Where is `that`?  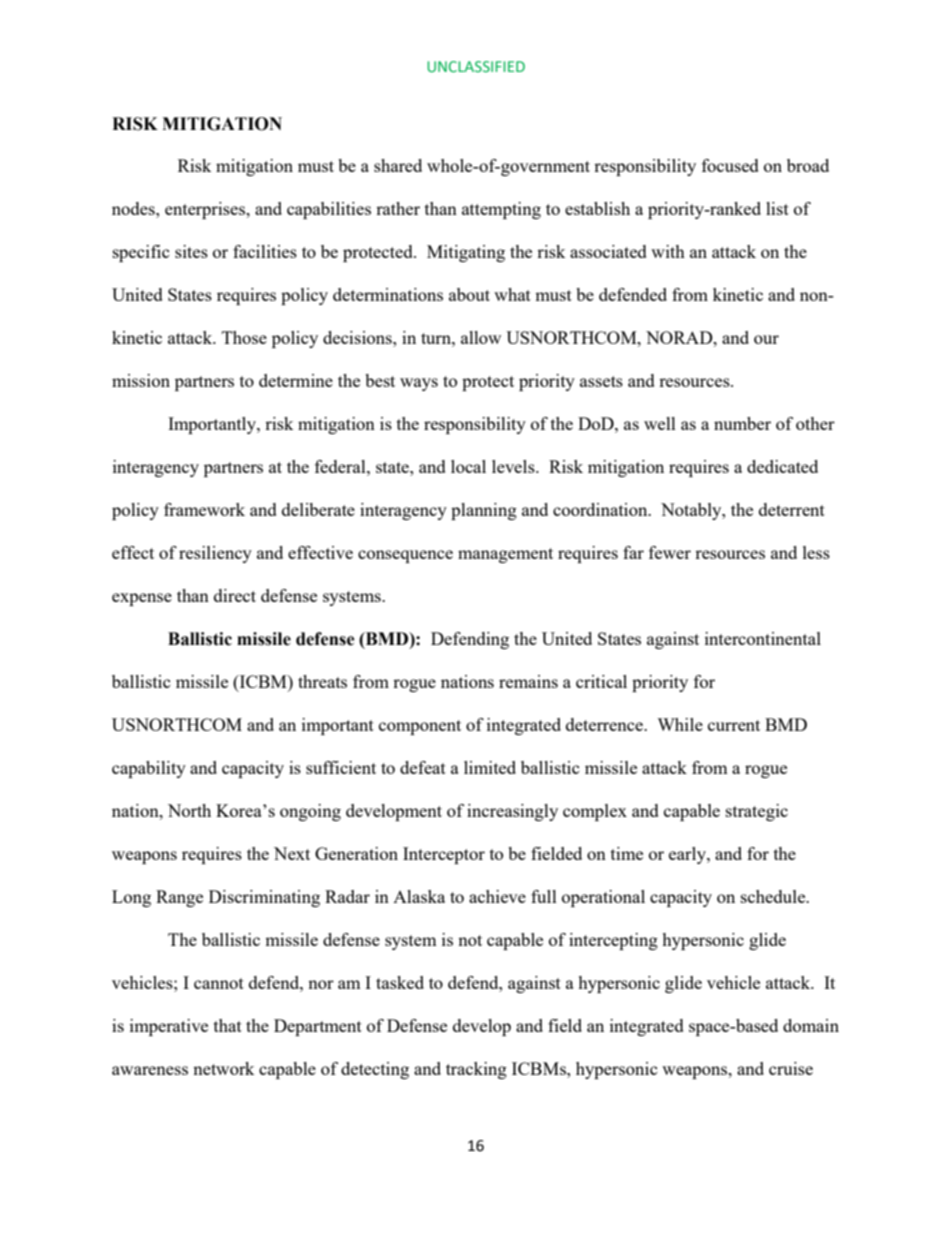 that is located at coordinates (228, 1025).
